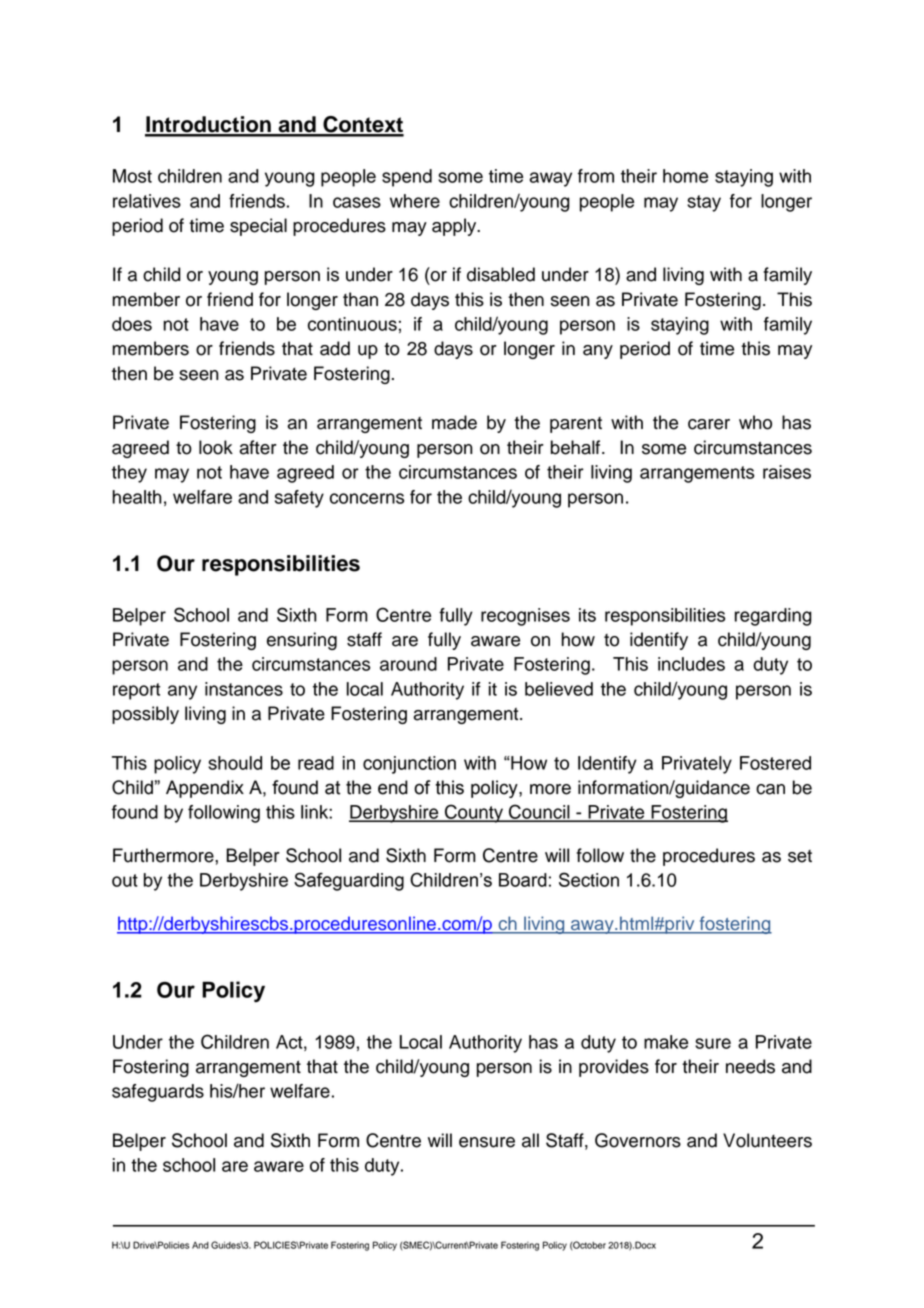  What do you see at coordinates (685, 176) in the image?
I see `home` at bounding box center [685, 176].
